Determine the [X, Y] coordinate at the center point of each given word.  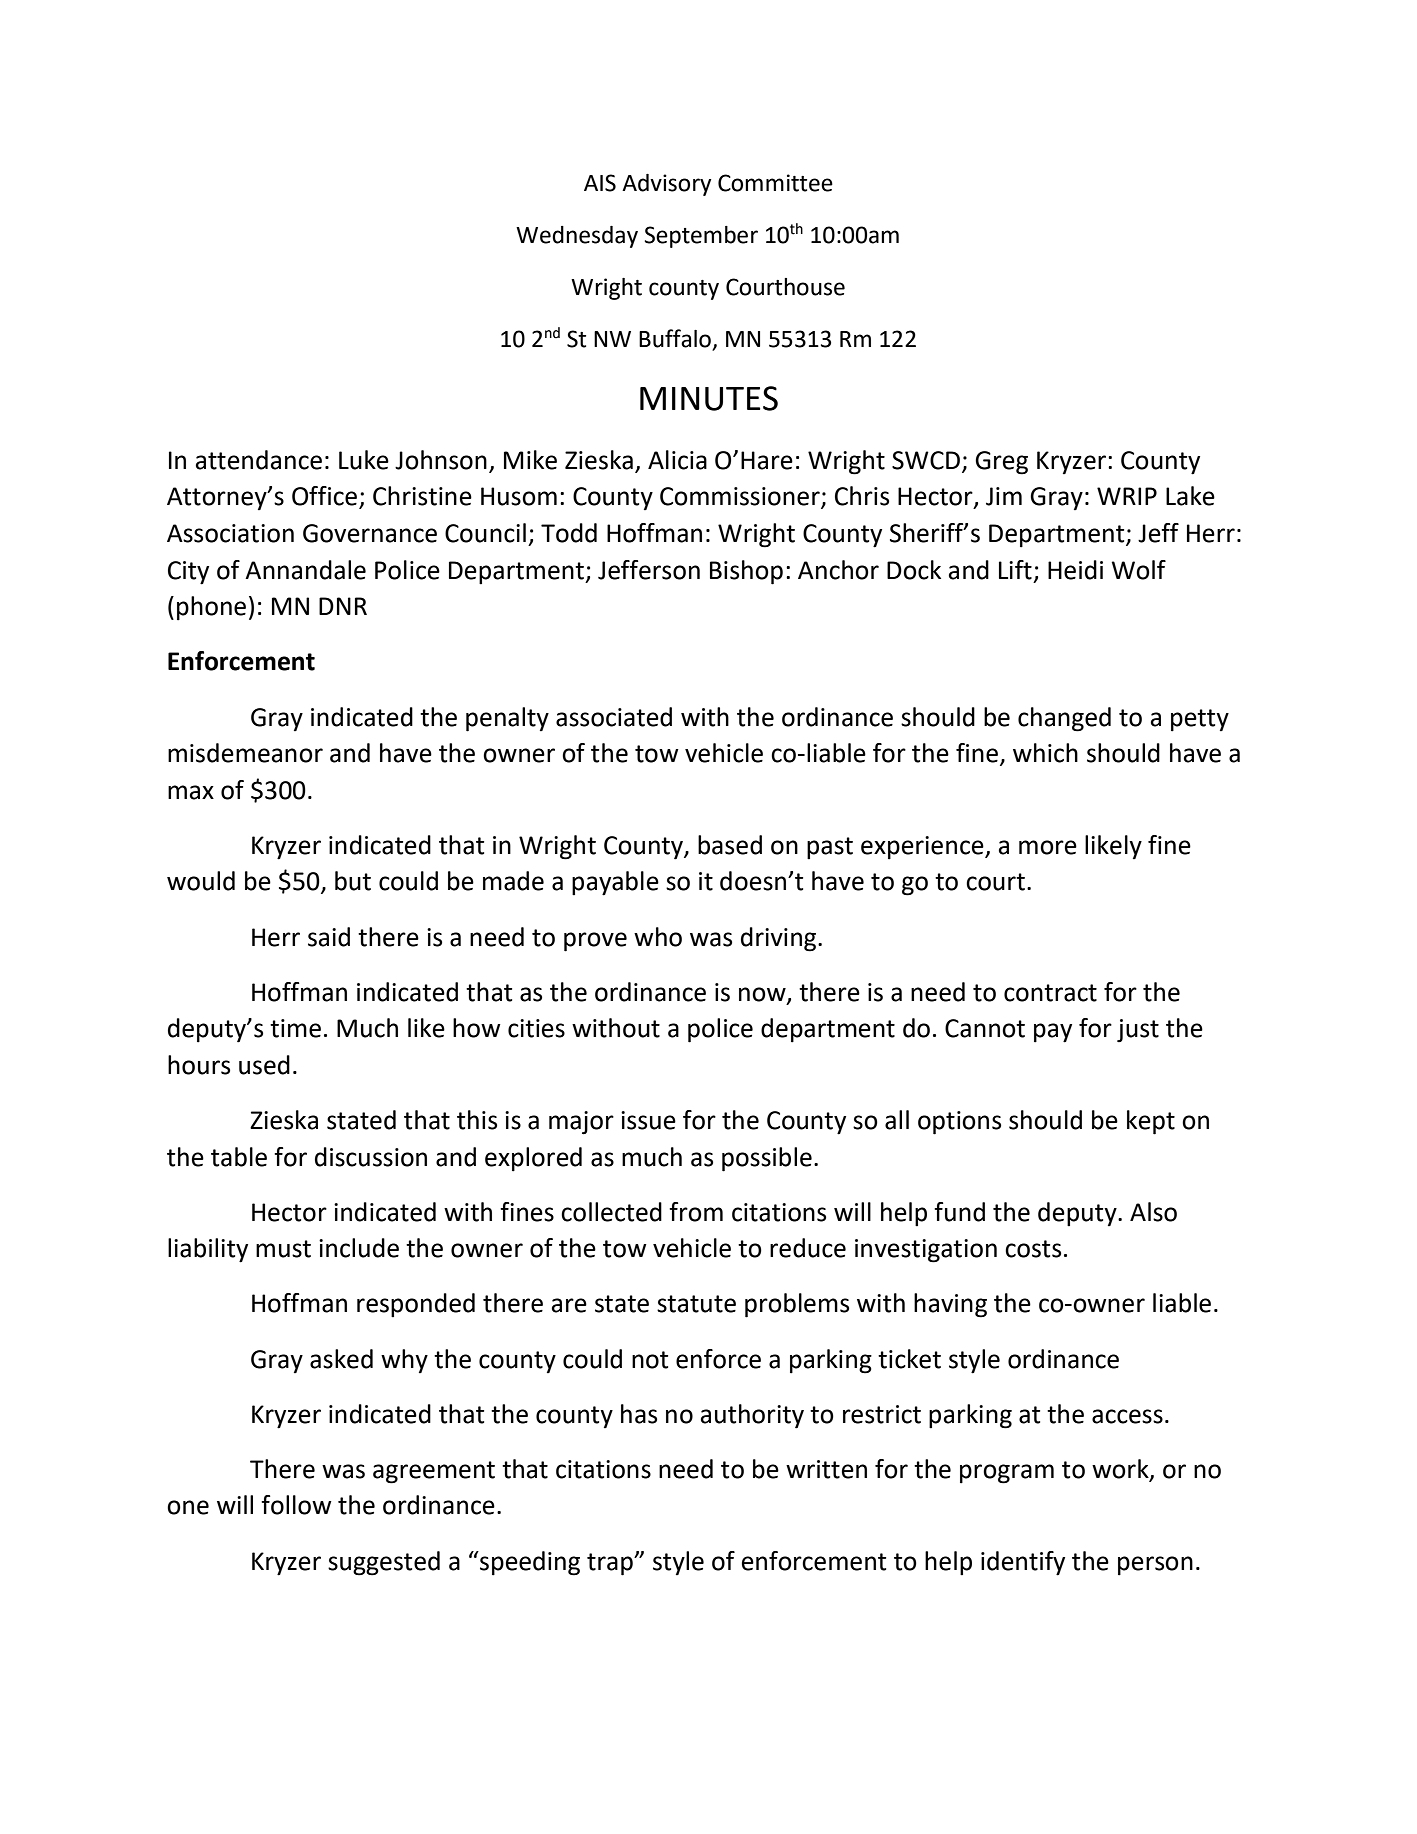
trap [611, 1564]
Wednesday [577, 237]
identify [1023, 1563]
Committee [775, 183]
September [701, 237]
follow [296, 1505]
